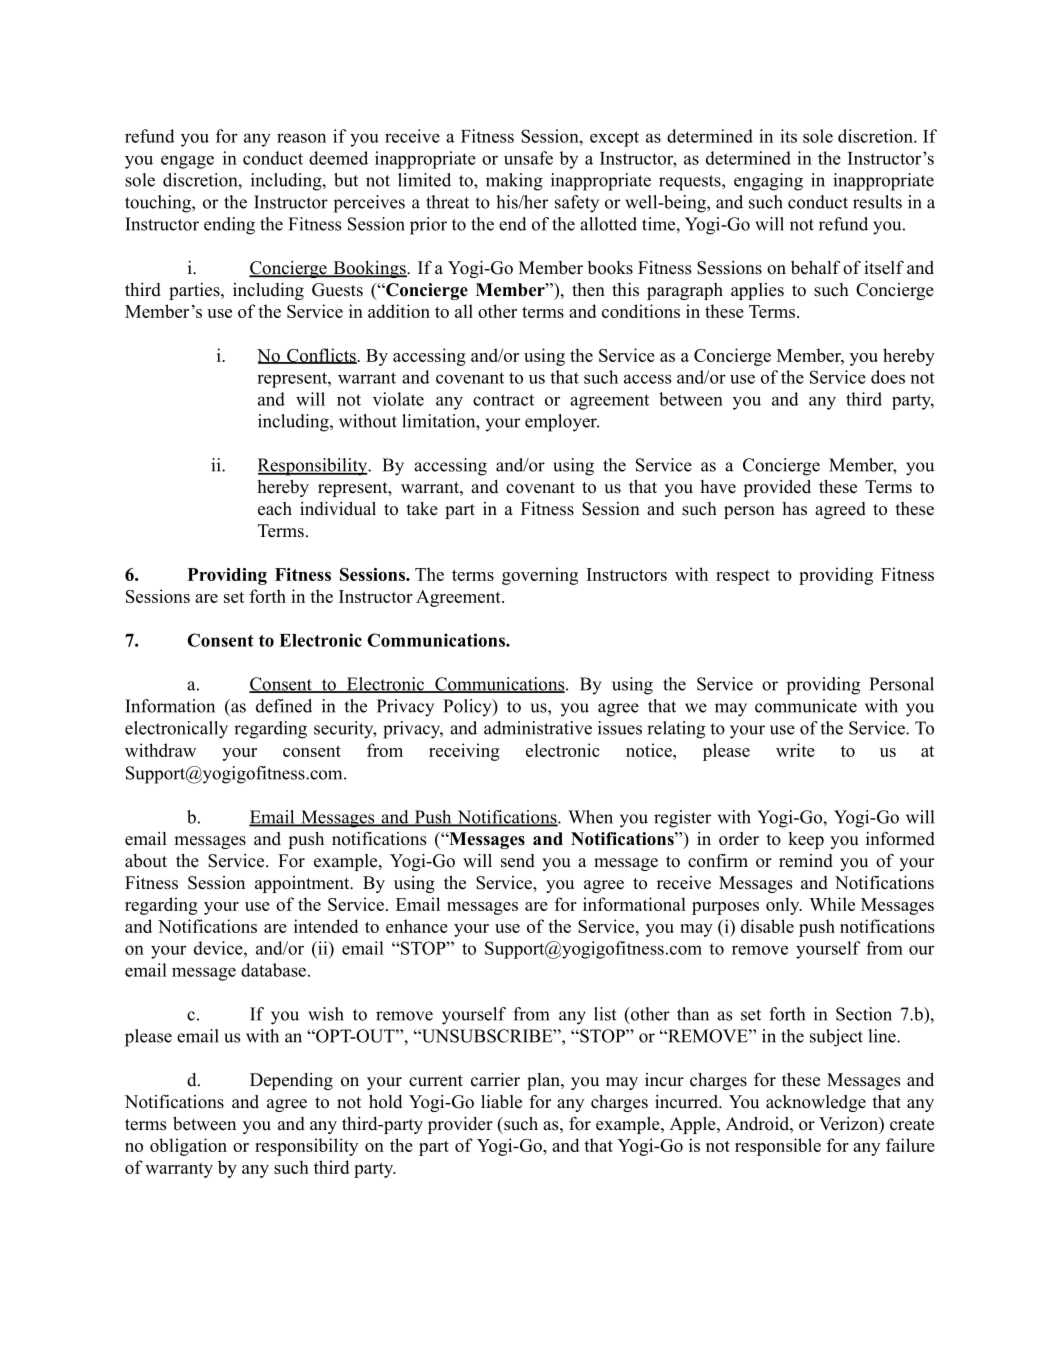 Image resolution: width=1060 pixels, height=1372 pixels. Describe the element at coordinates (187, 162) in the screenshot. I see `engage` at that location.
